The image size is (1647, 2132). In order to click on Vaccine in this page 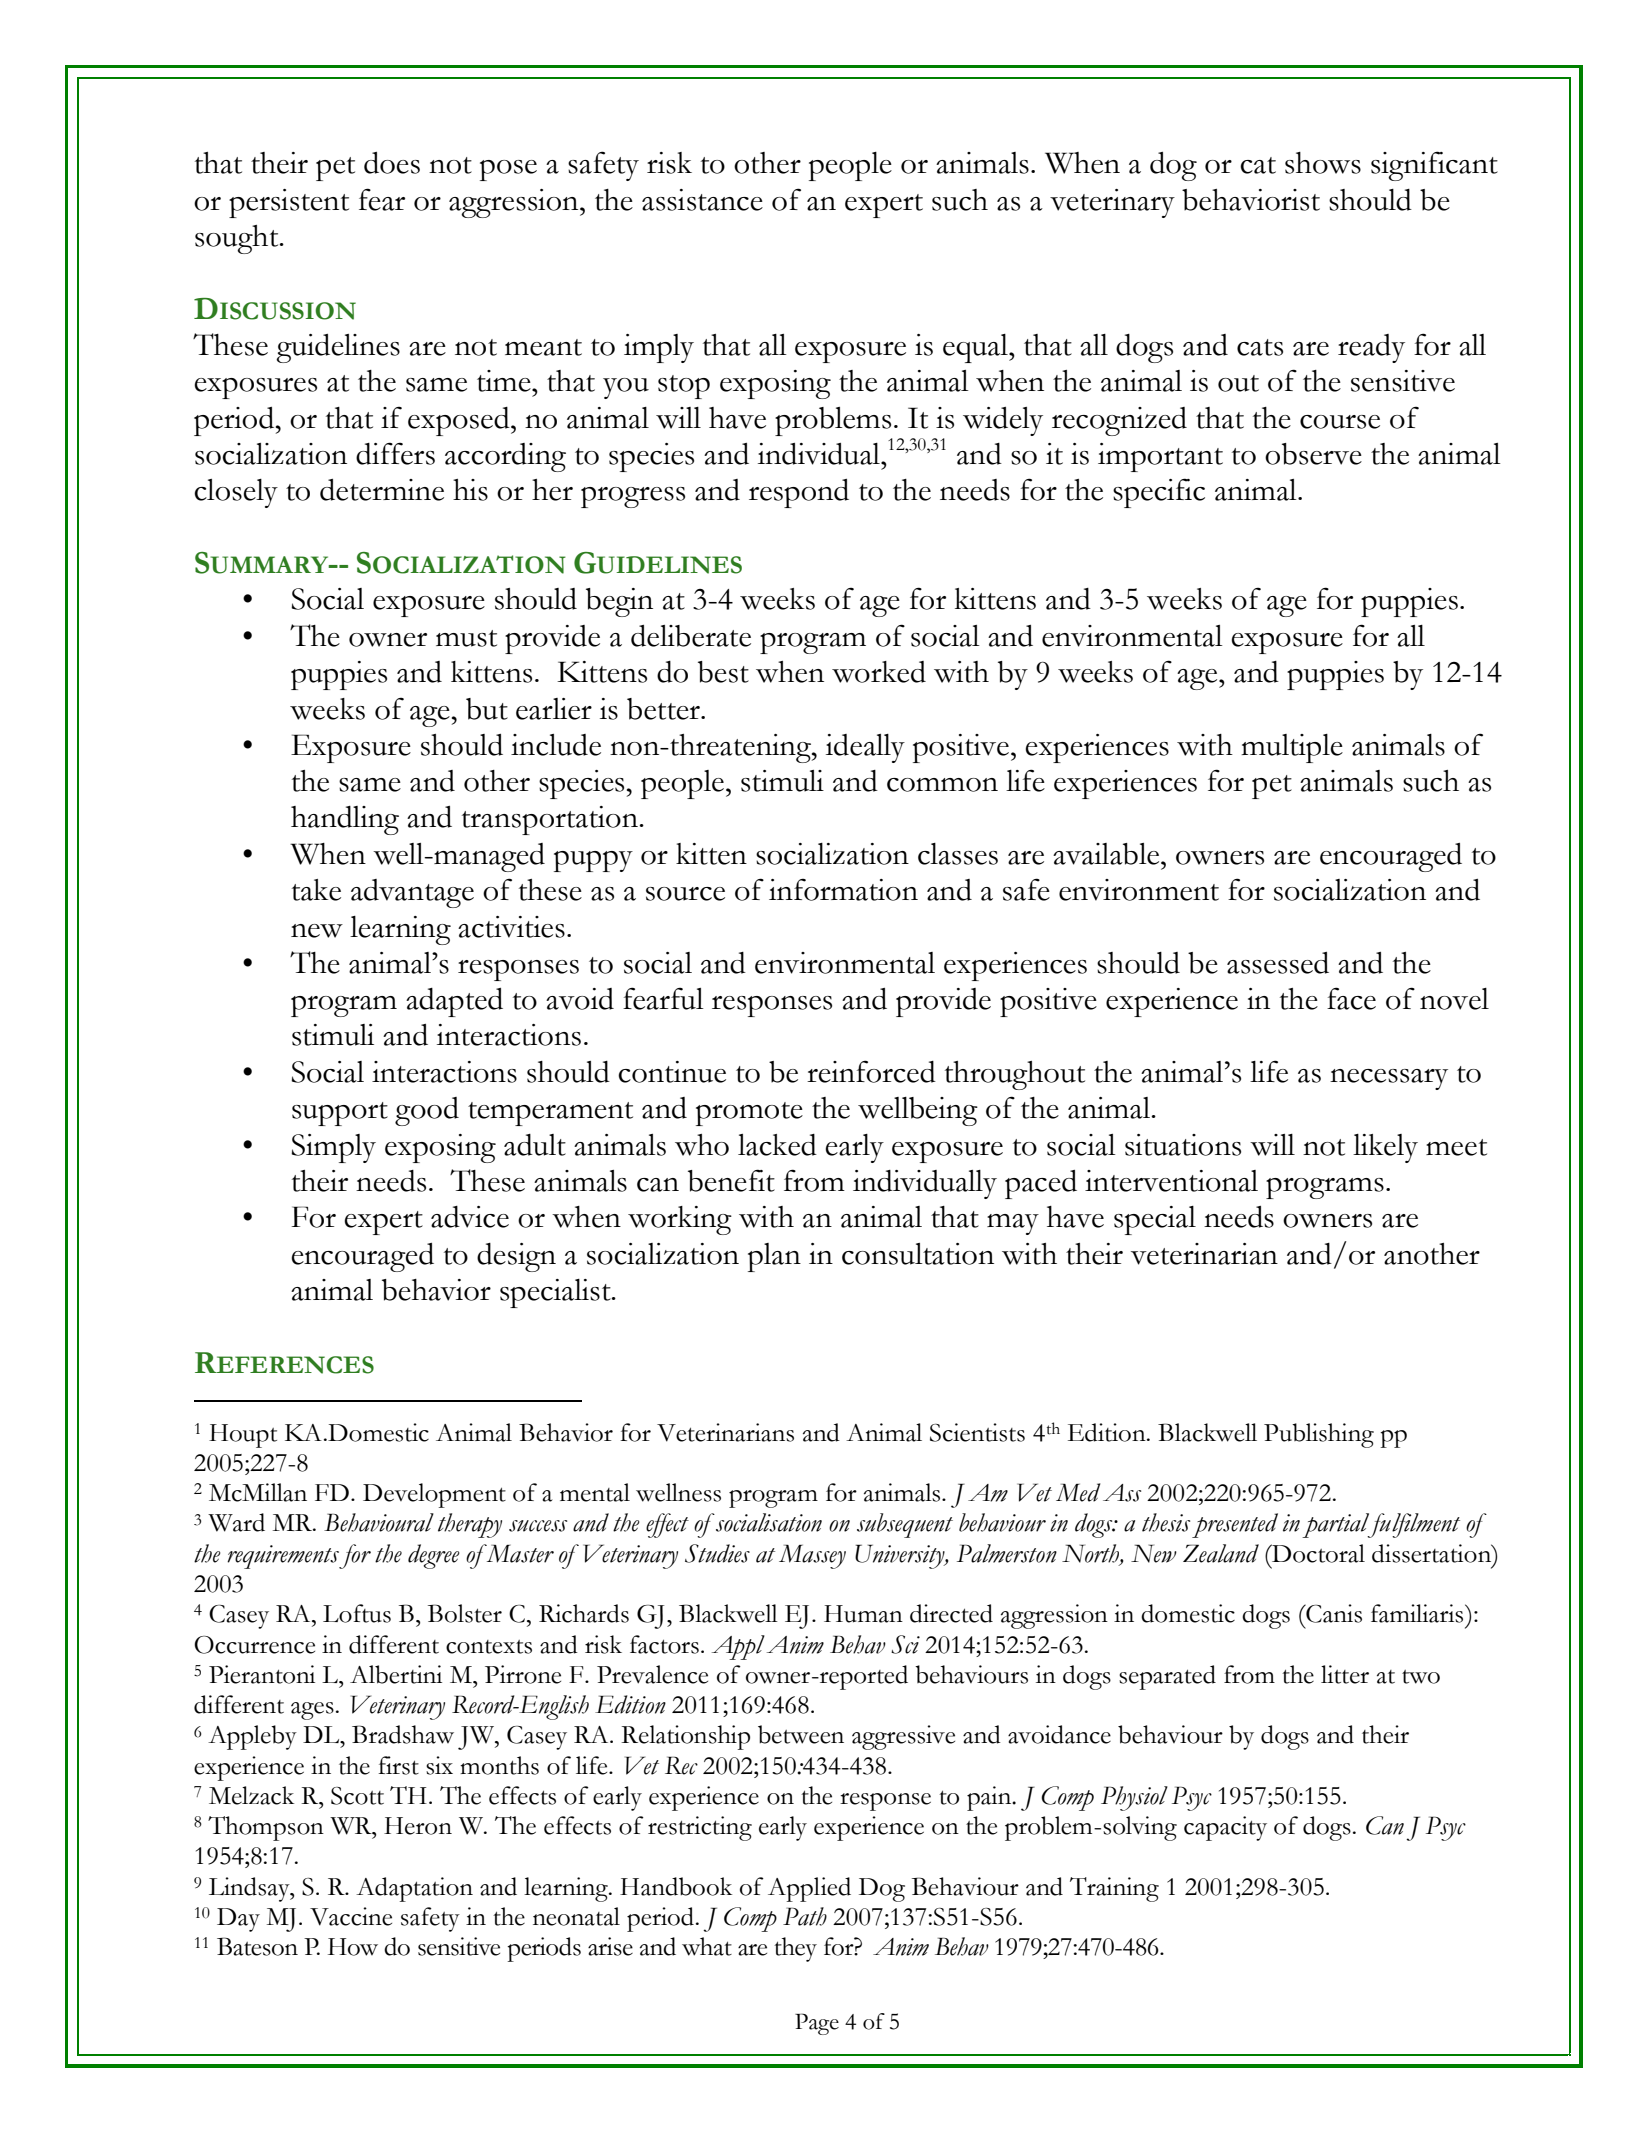, I will do `click(351, 1916)`.
